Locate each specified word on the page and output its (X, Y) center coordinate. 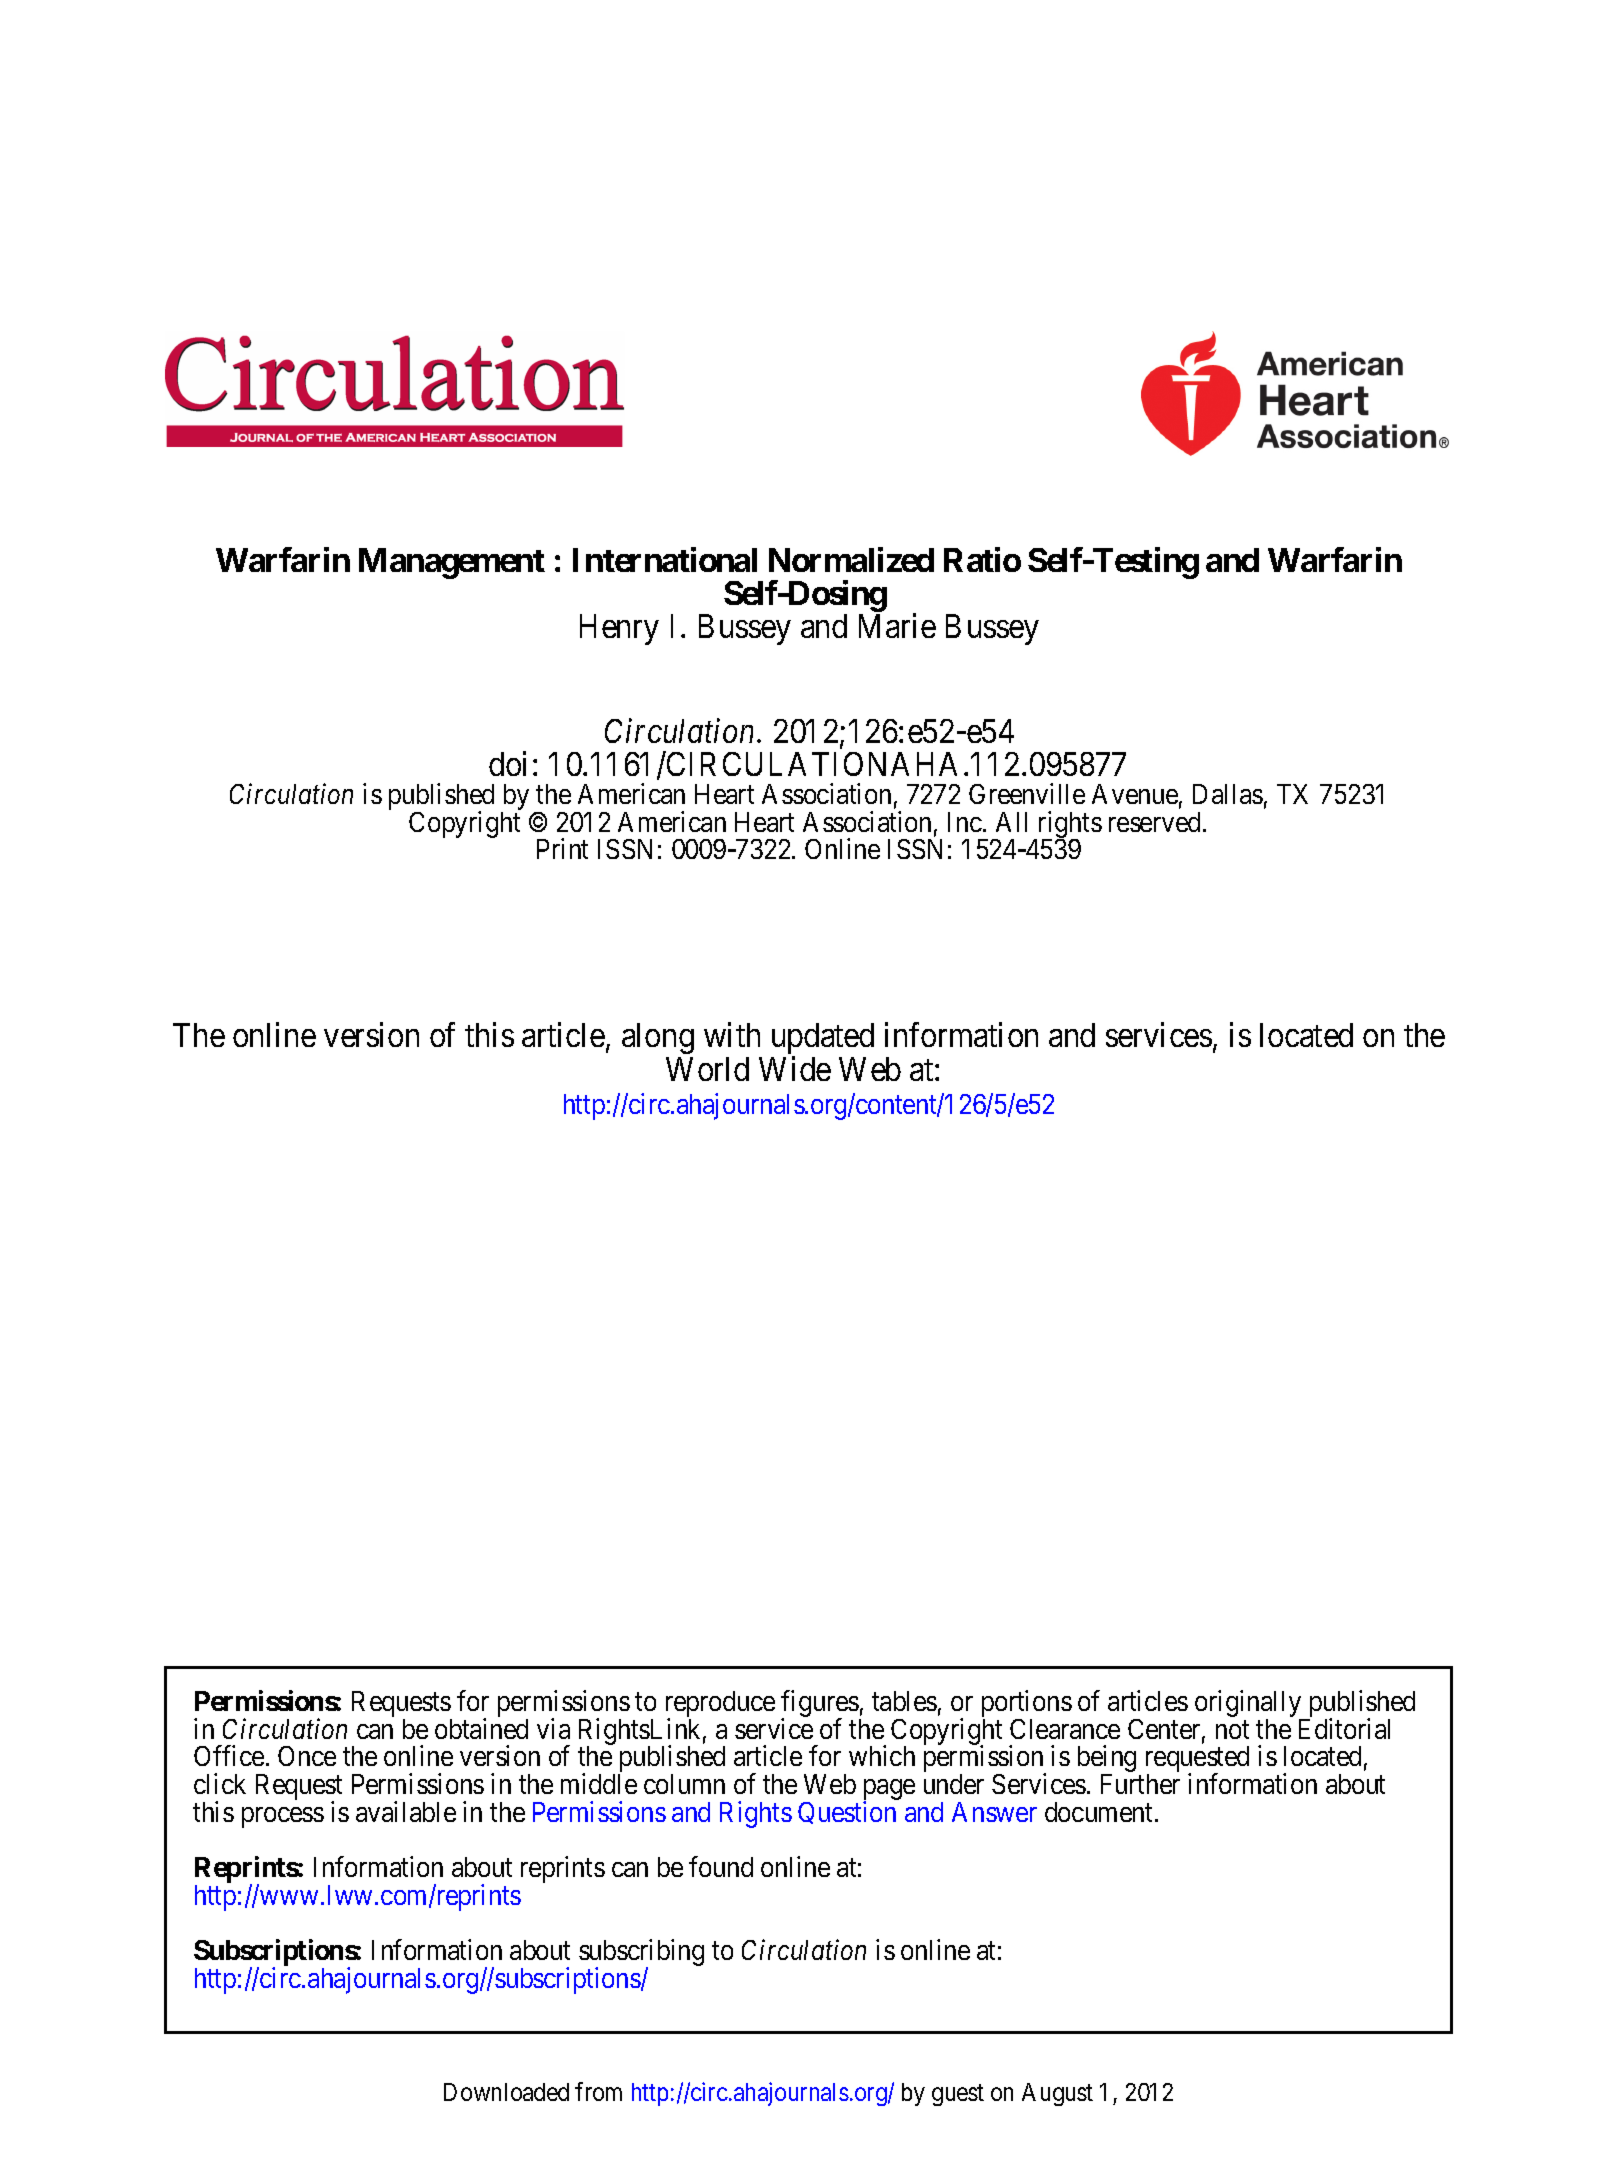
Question (847, 1812)
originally (1249, 1705)
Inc (965, 822)
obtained (481, 1728)
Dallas (1228, 794)
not (1232, 1730)
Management (452, 563)
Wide (795, 1068)
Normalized (851, 559)
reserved (1156, 822)
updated (822, 1040)
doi (507, 764)
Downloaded (506, 2092)
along (658, 1040)
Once (307, 1756)
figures (820, 1705)
